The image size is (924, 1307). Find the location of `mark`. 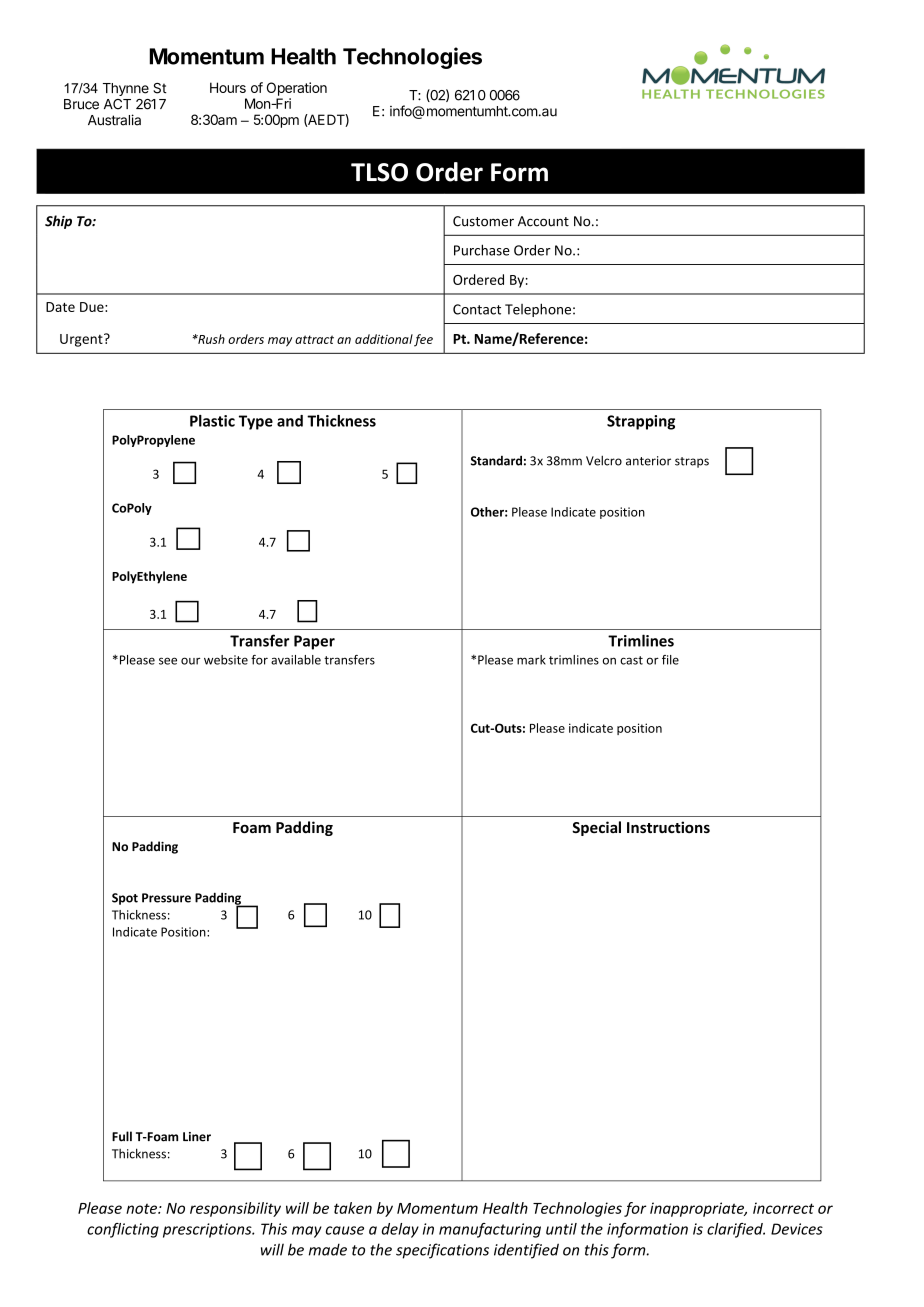

mark is located at coordinates (531, 660).
